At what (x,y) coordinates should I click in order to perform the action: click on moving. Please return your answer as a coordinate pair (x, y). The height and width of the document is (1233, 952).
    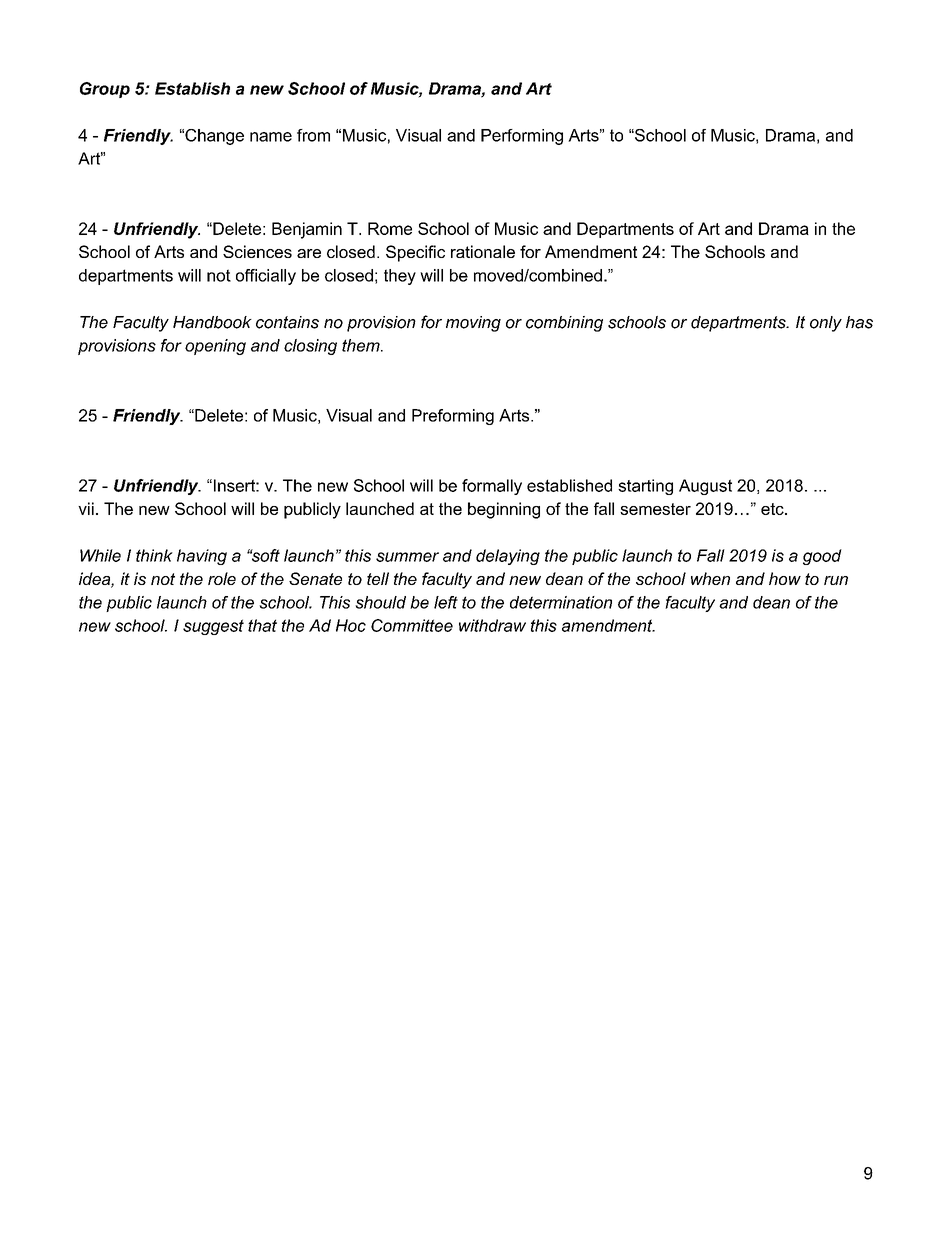
    Looking at the image, I should click on (473, 324).
